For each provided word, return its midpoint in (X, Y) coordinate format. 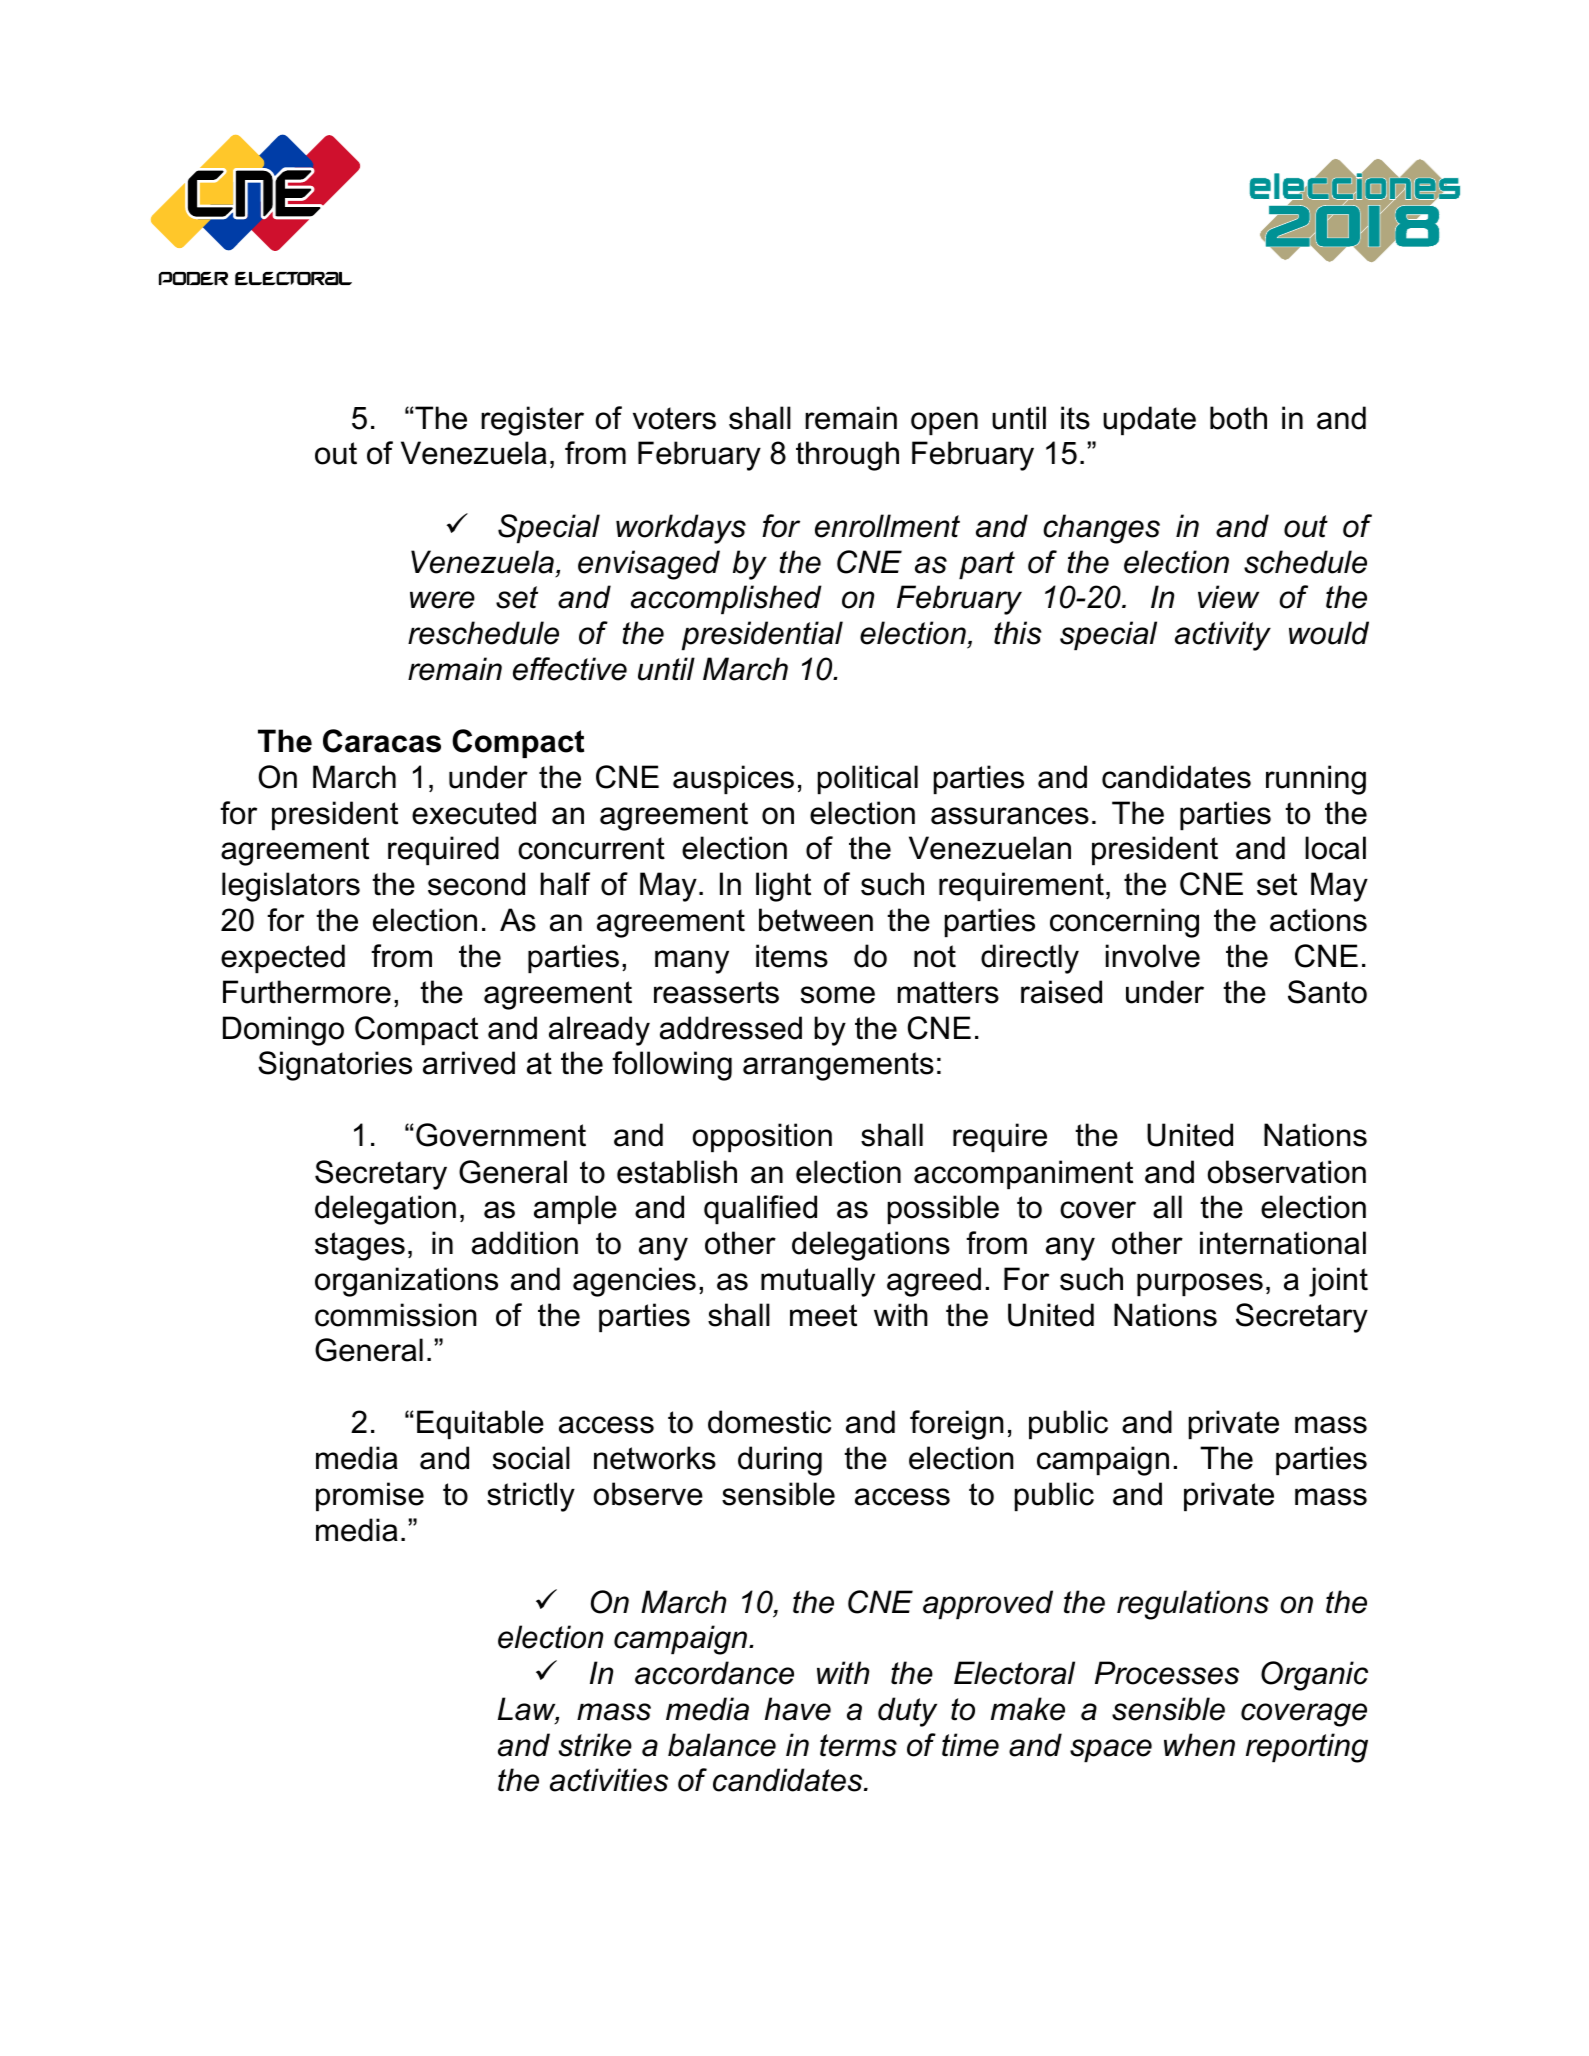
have (798, 1709)
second (476, 884)
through (847, 456)
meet (823, 1315)
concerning (1124, 923)
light (783, 887)
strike (595, 1745)
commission (395, 1315)
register (532, 421)
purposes (1200, 1284)
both (1238, 418)
